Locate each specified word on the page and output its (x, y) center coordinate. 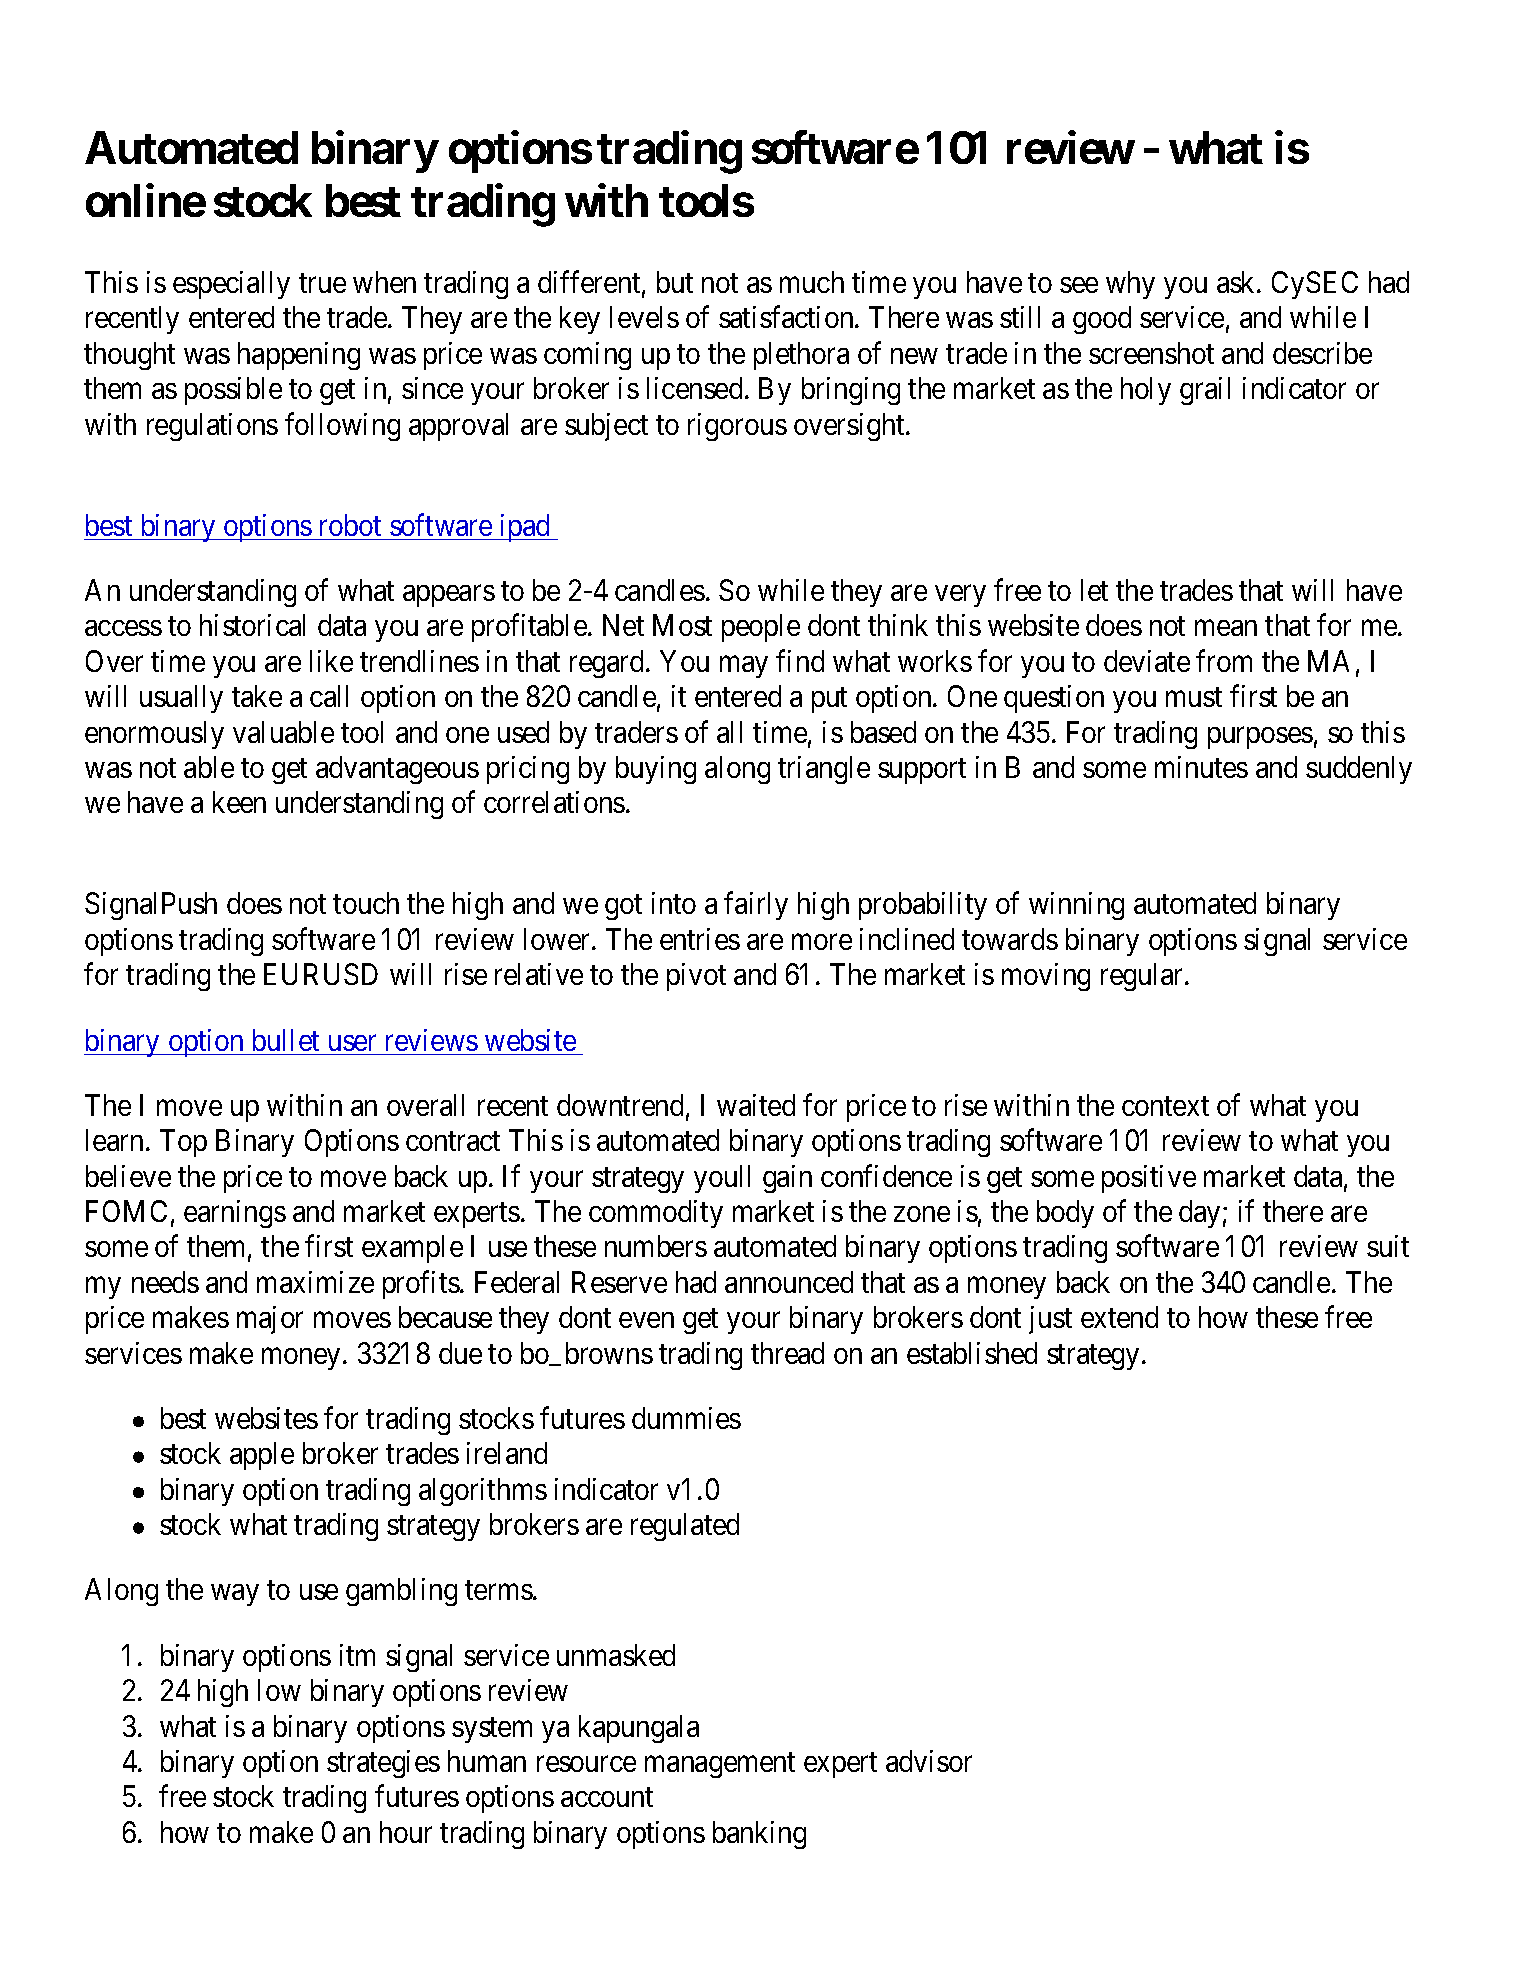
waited (756, 1105)
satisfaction (787, 317)
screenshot (1151, 353)
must (1194, 697)
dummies (686, 1418)
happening (299, 356)
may (744, 667)
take (257, 696)
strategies (383, 1764)
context (1165, 1106)
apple (262, 1456)
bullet (286, 1040)
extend (1119, 1317)
